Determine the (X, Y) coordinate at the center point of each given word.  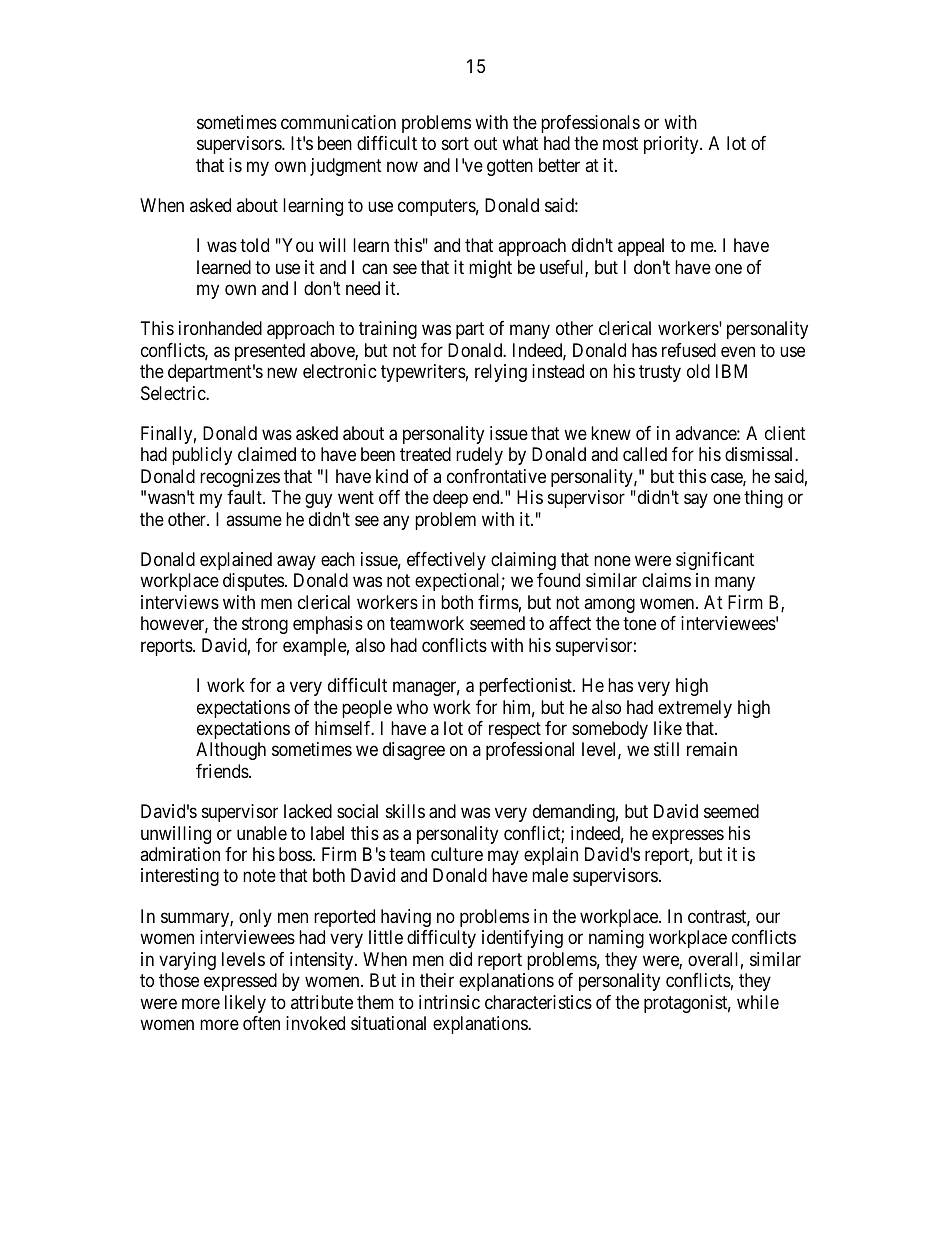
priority (672, 145)
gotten (510, 167)
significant (715, 561)
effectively (446, 561)
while (758, 1002)
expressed (240, 982)
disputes (253, 582)
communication (338, 122)
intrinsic (449, 1002)
